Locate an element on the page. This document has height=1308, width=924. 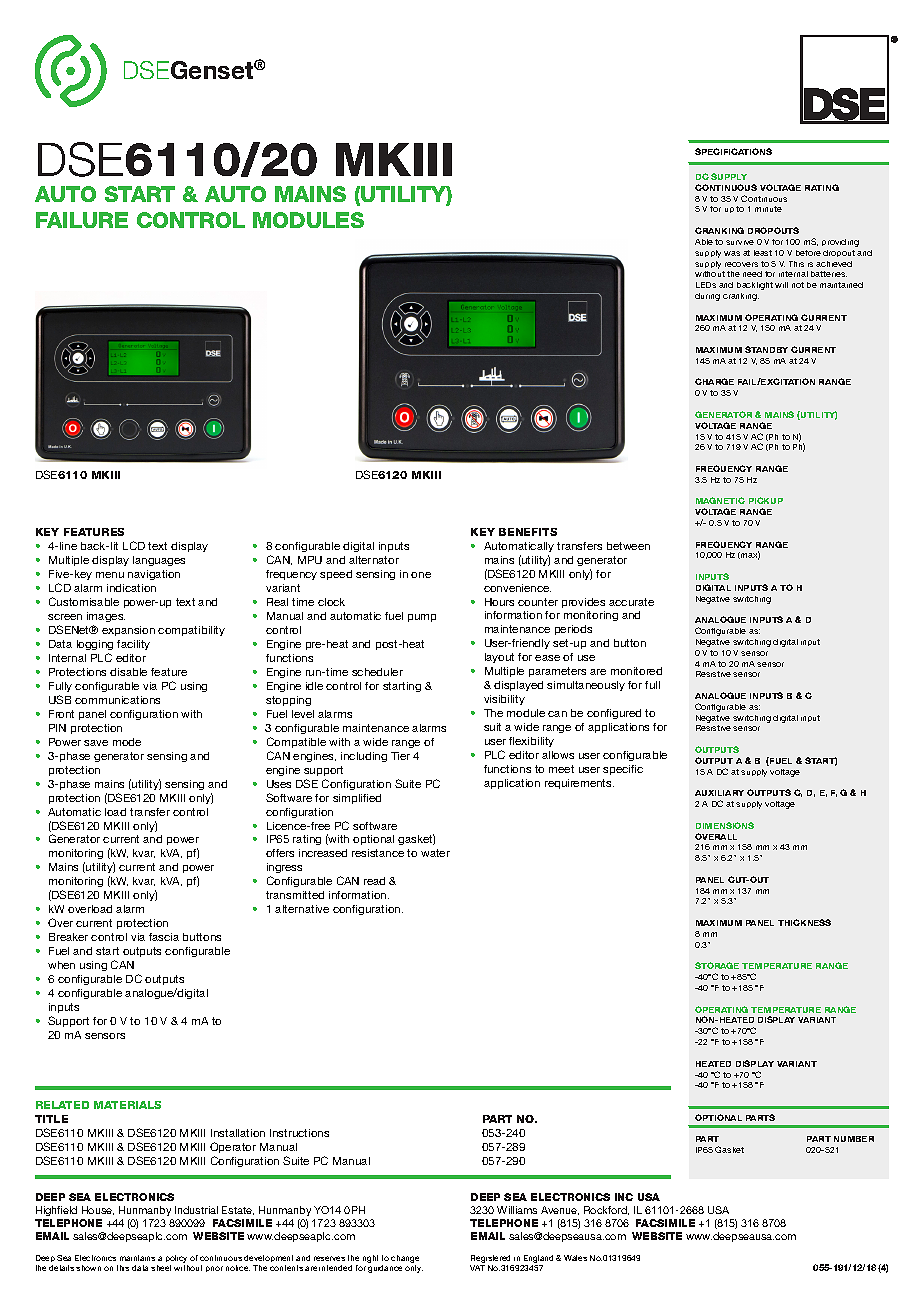
fascia is located at coordinates (164, 937).
